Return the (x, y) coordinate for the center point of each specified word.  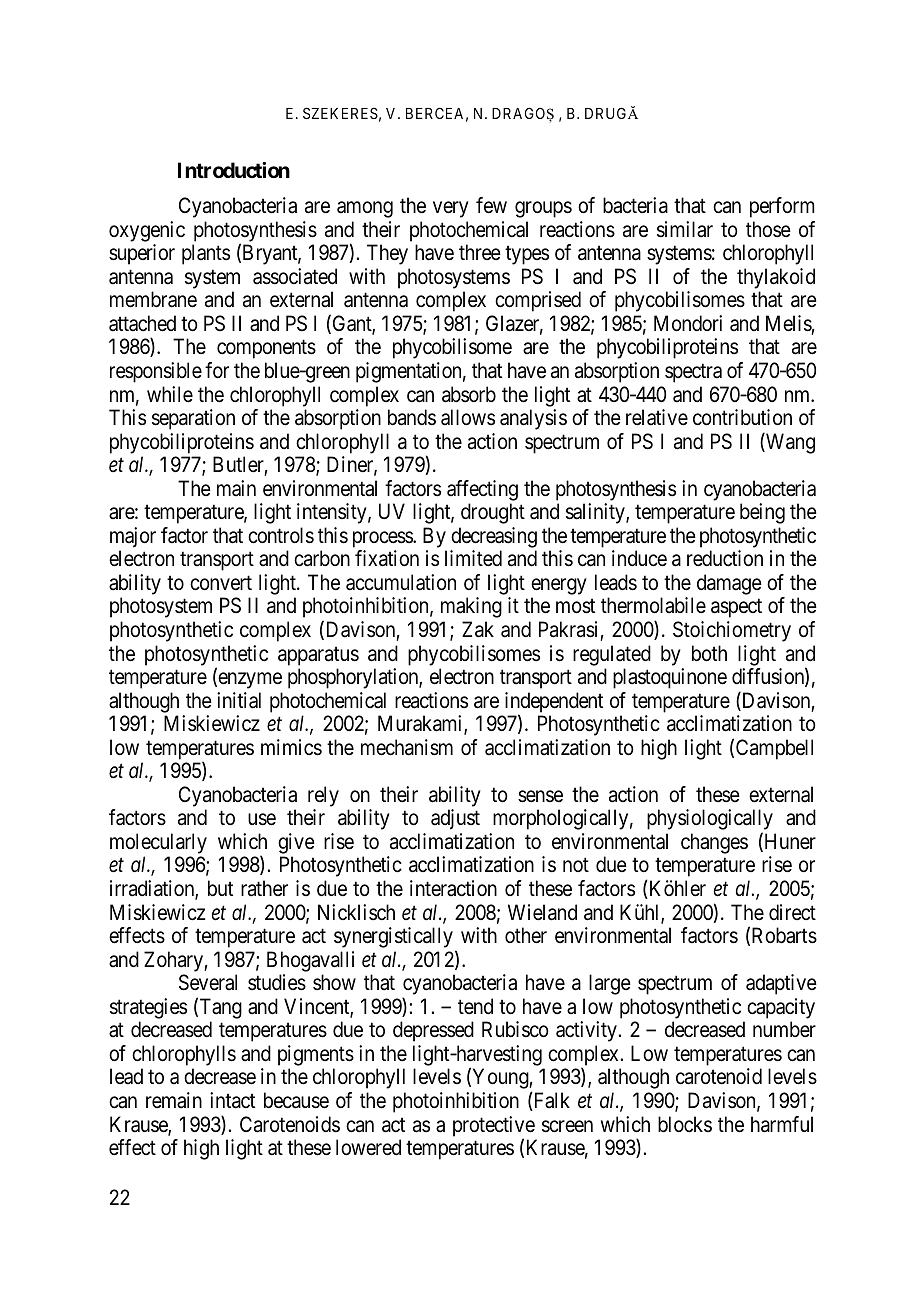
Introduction (234, 170)
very (451, 209)
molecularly (158, 843)
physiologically (710, 821)
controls (281, 535)
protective (494, 1127)
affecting (482, 490)
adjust (455, 819)
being (762, 513)
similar (685, 229)
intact (232, 1100)
